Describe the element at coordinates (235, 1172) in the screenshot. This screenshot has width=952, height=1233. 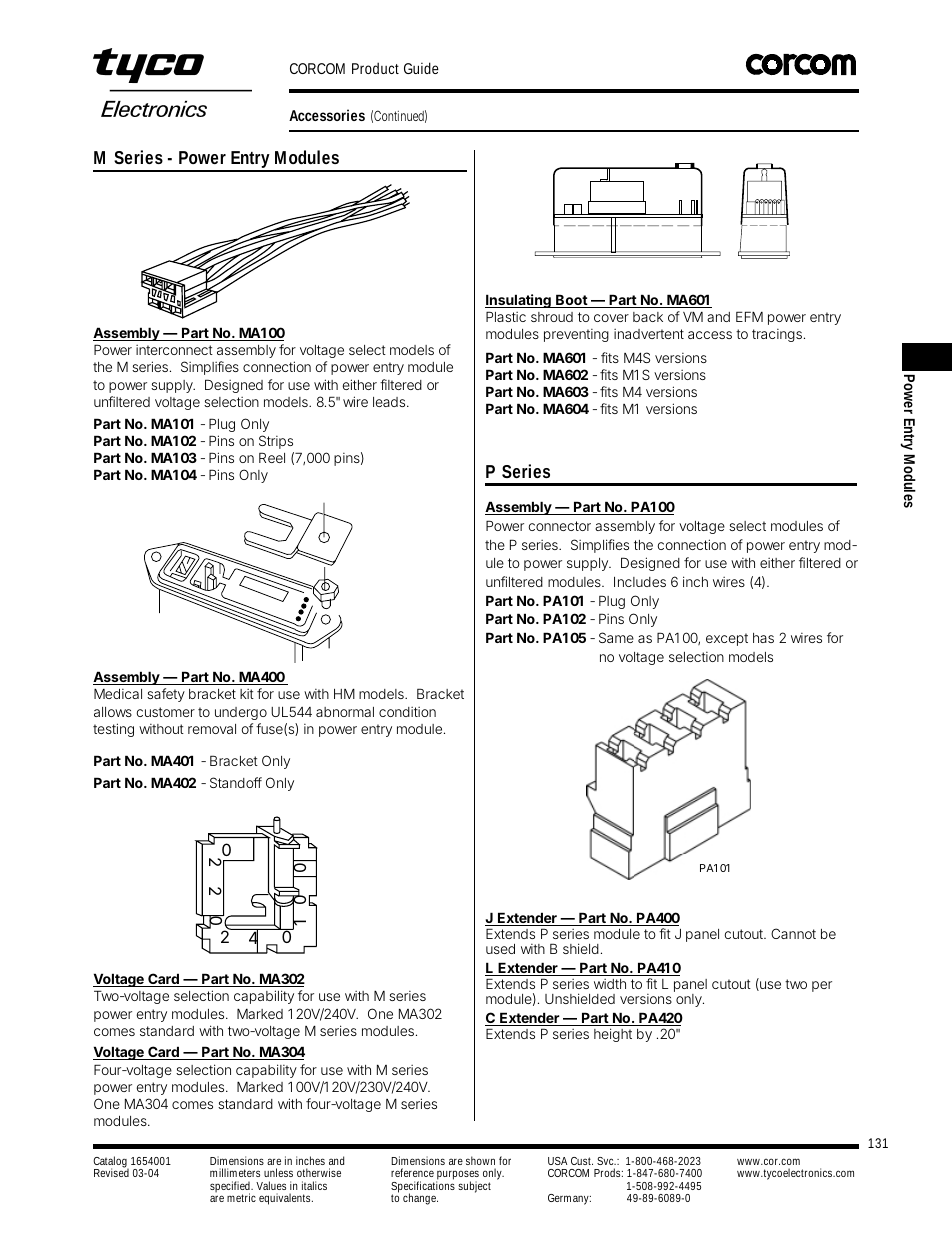
I see `millimeters` at that location.
